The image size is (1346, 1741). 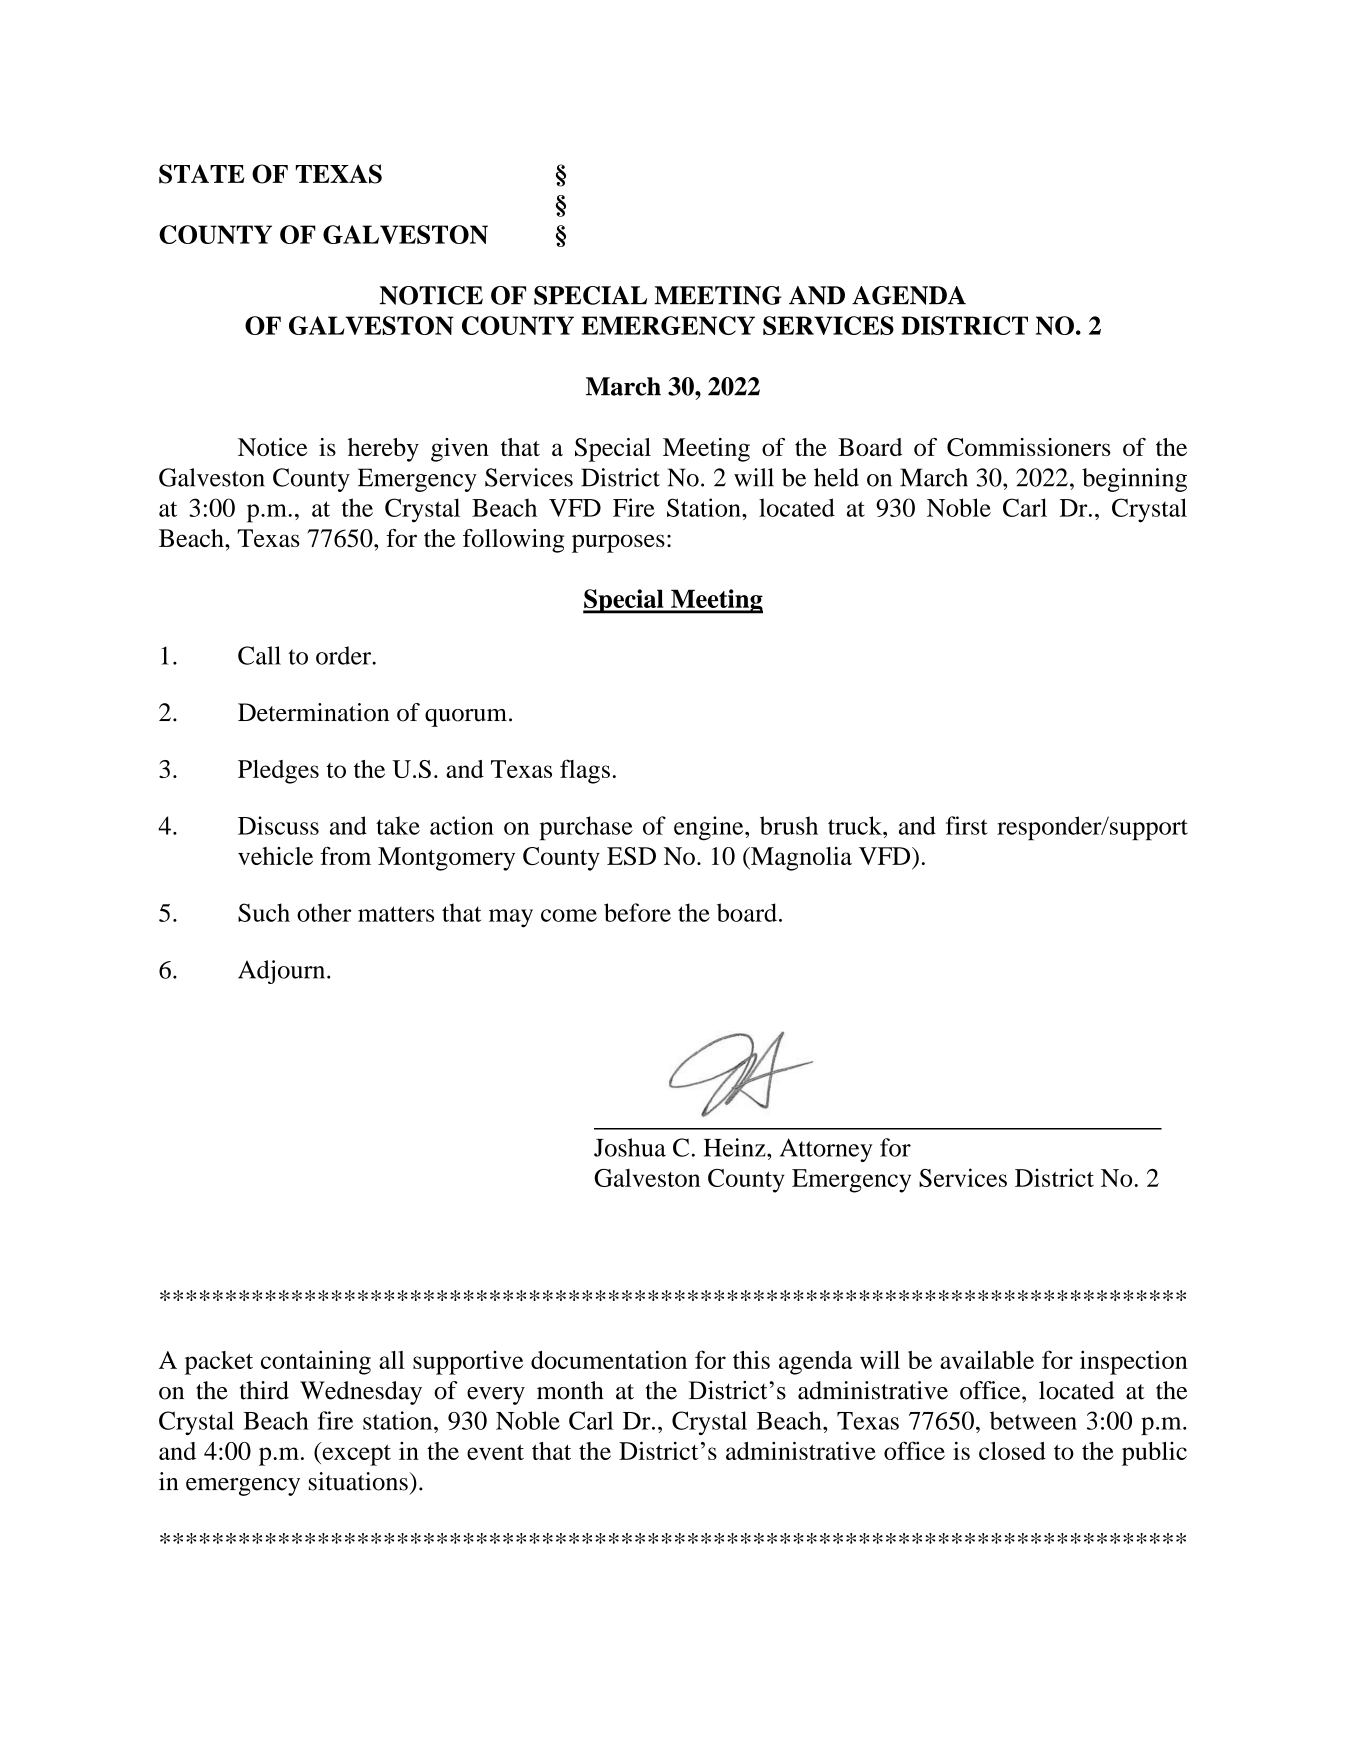 What do you see at coordinates (1029, 447) in the screenshot?
I see `Commissioners` at bounding box center [1029, 447].
